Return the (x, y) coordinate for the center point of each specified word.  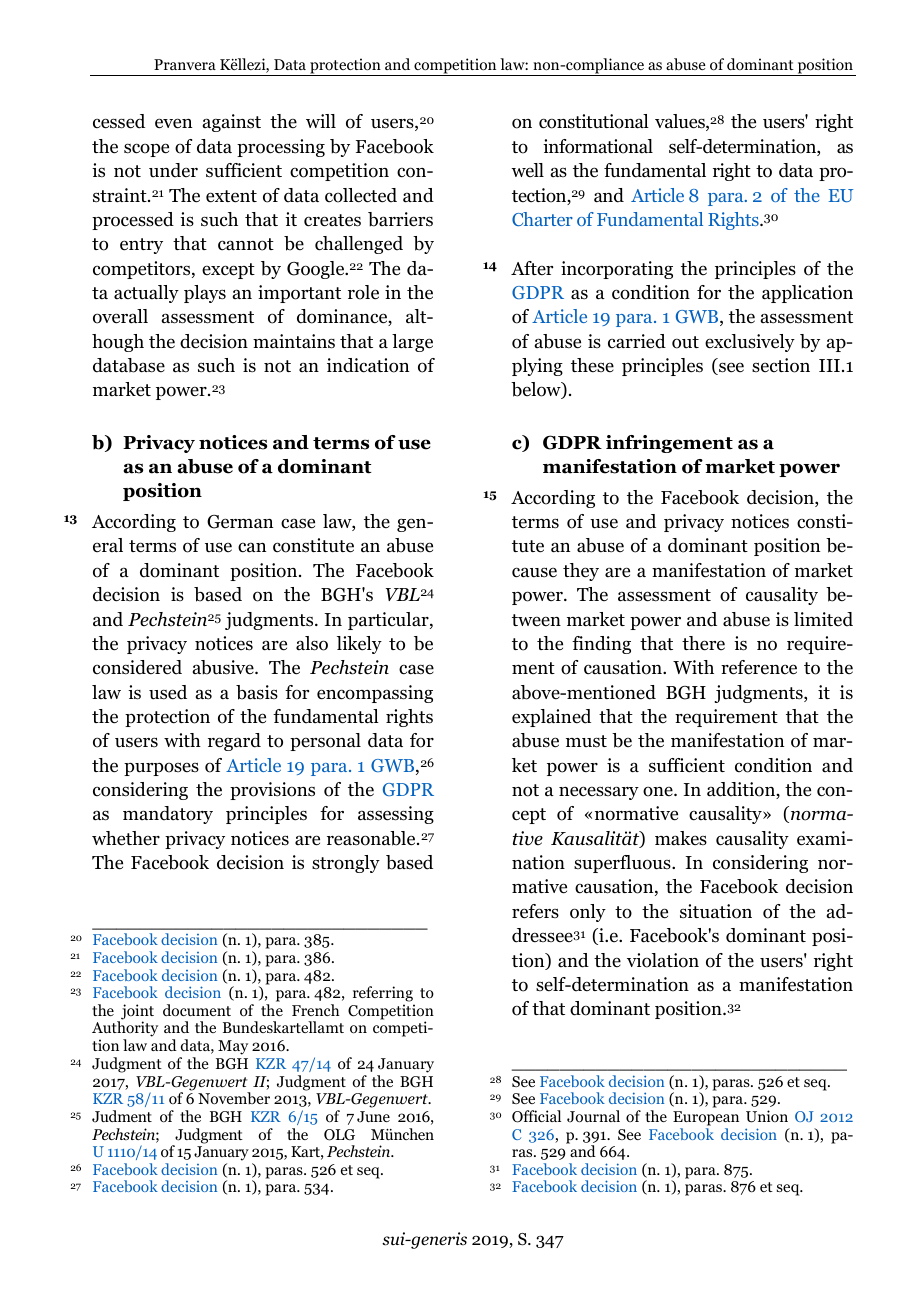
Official (536, 1116)
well (527, 170)
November (234, 1098)
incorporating (617, 270)
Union (767, 1116)
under (173, 170)
